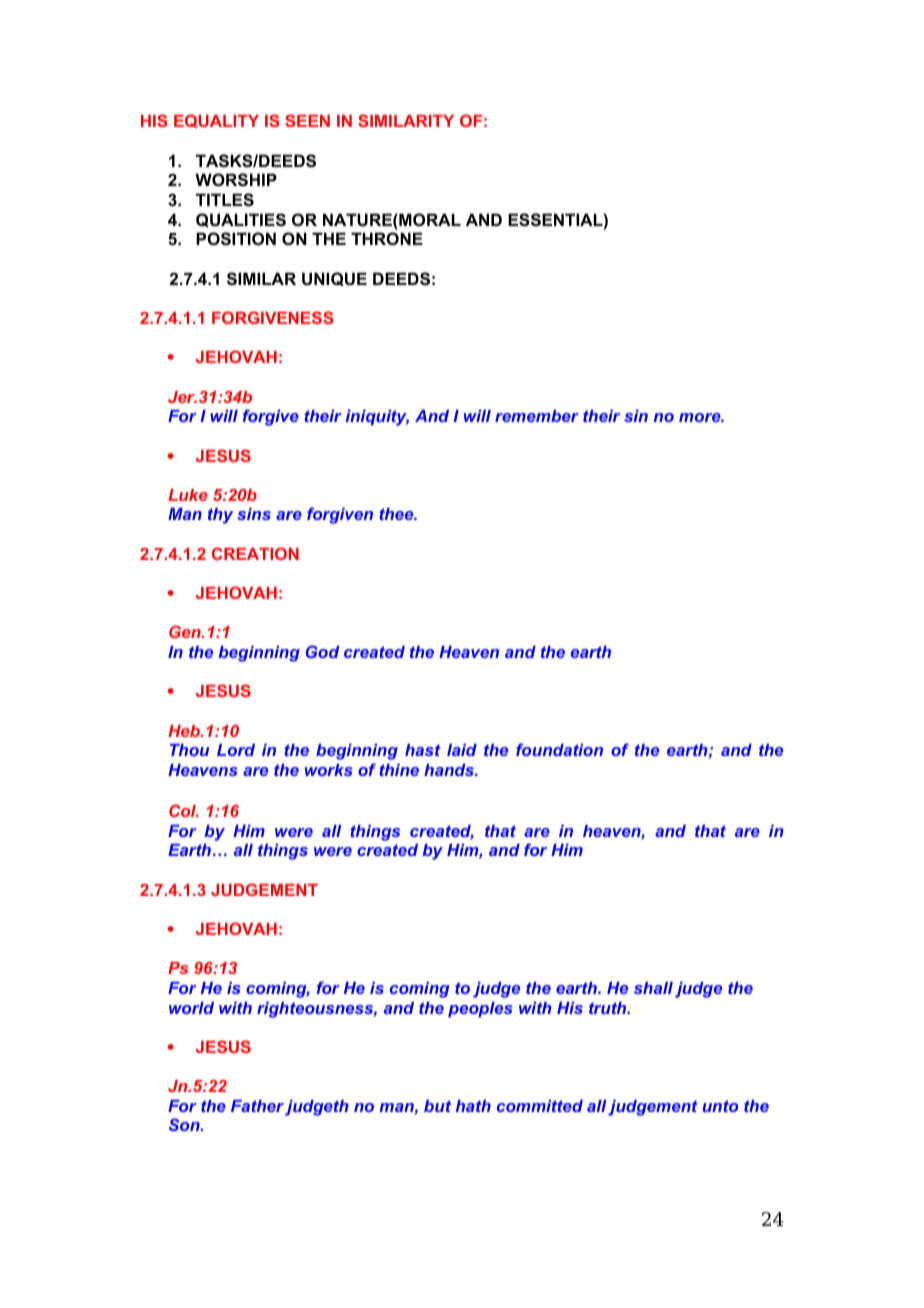 This page has height=1308, width=924. What do you see at coordinates (255, 553) in the page?
I see `CREATION` at bounding box center [255, 553].
